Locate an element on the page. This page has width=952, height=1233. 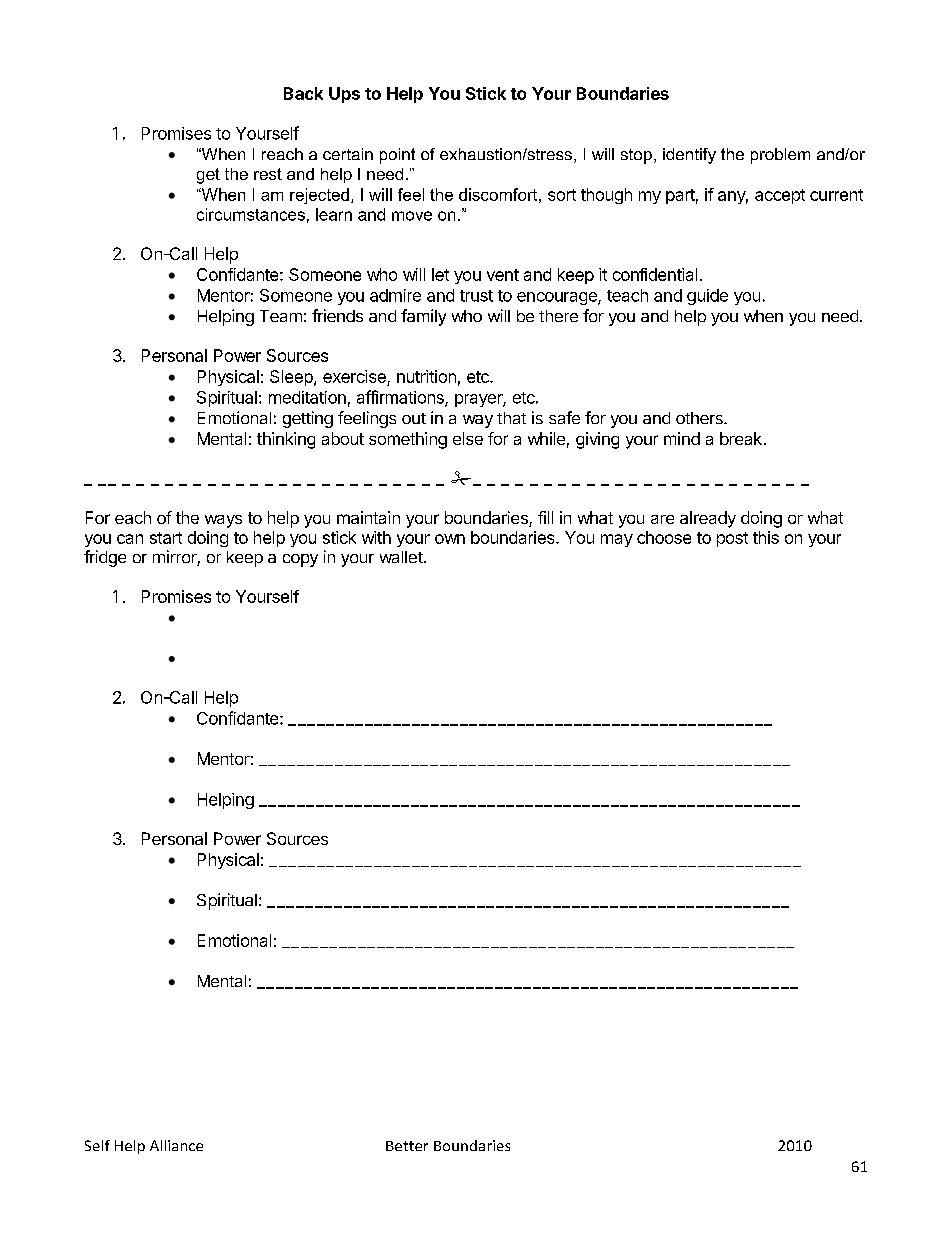
break is located at coordinates (741, 438).
